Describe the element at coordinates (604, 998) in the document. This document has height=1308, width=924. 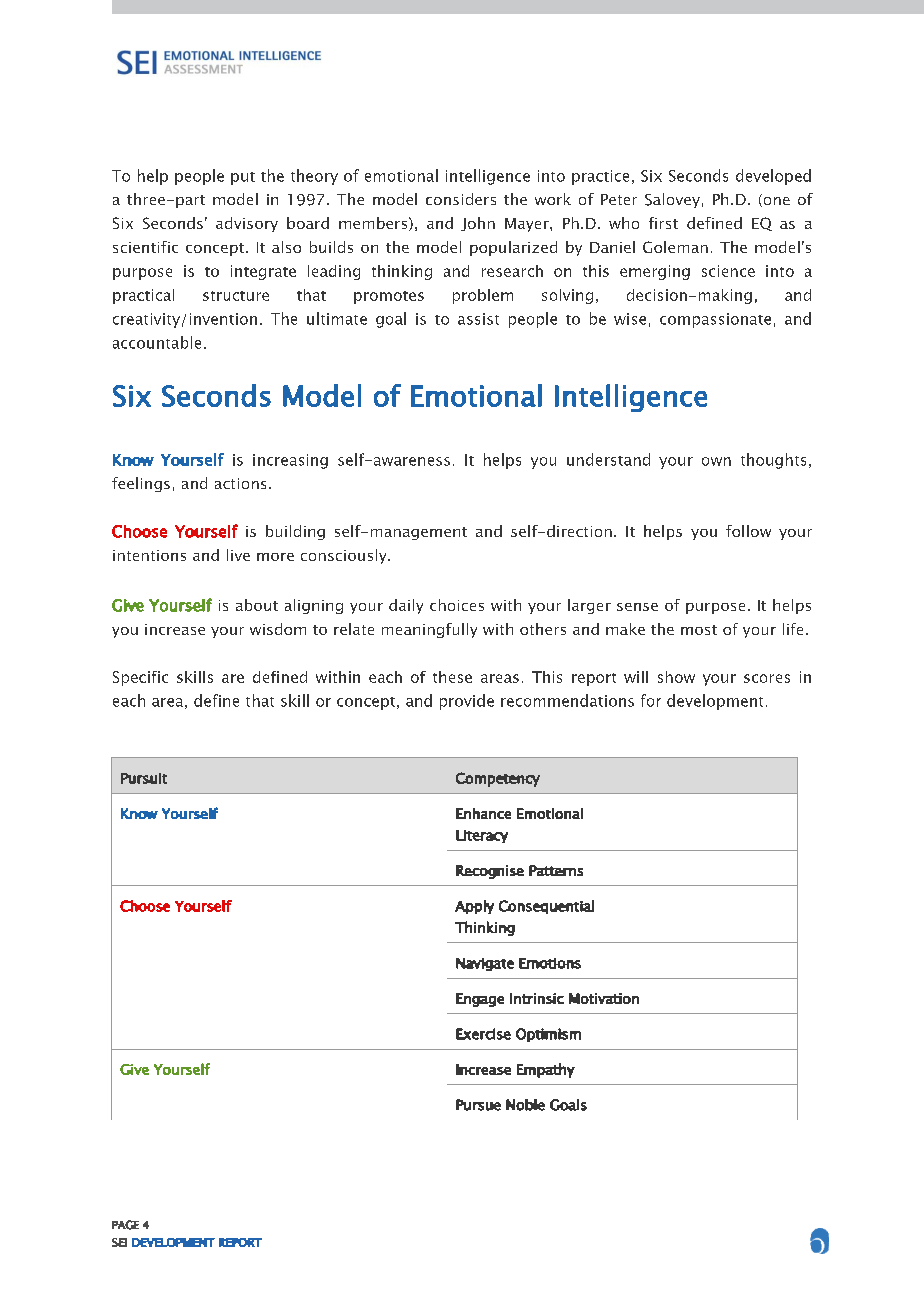
I see `Motivation` at that location.
